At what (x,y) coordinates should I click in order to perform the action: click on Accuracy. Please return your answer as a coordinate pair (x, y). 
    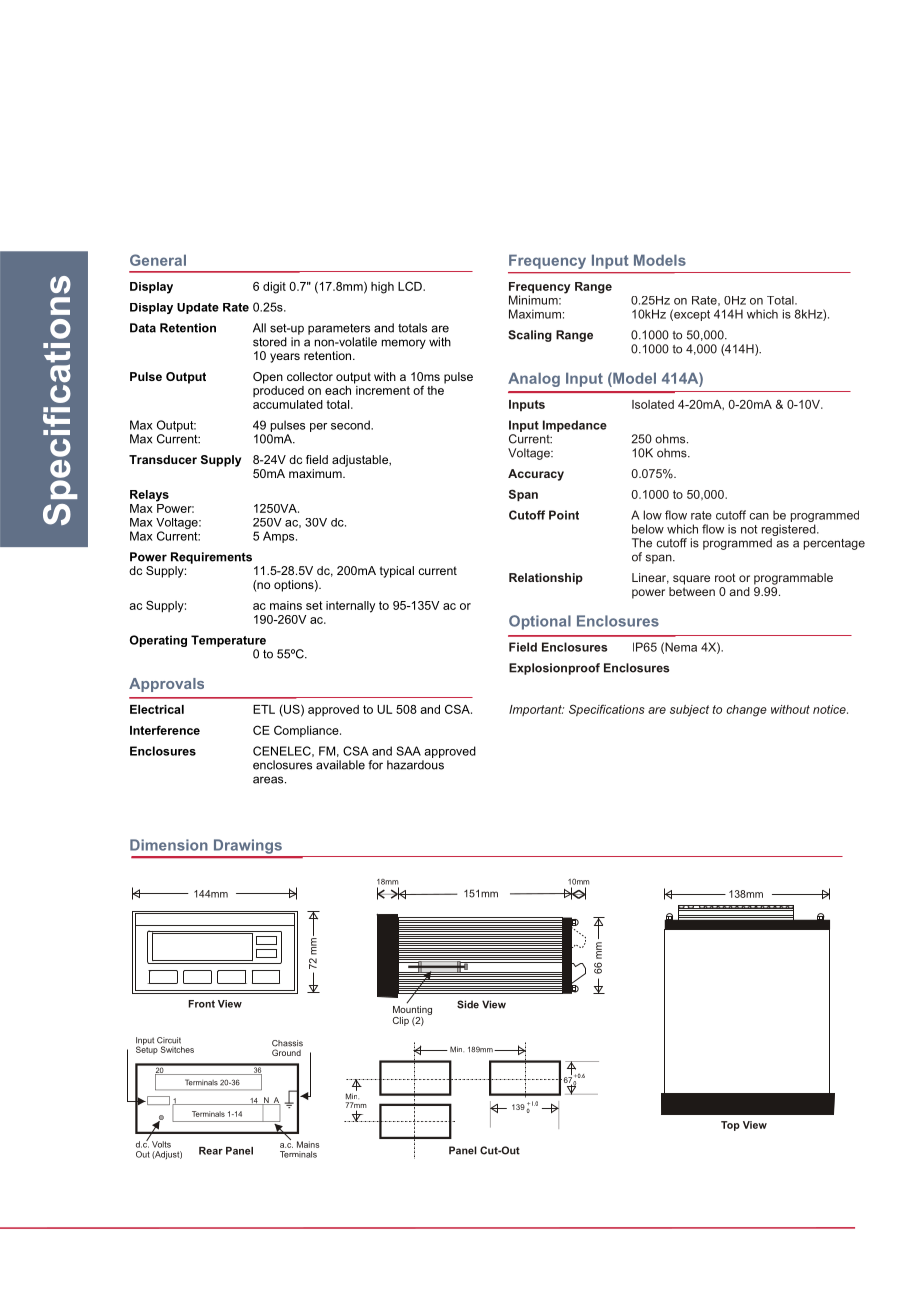
    Looking at the image, I should click on (536, 475).
